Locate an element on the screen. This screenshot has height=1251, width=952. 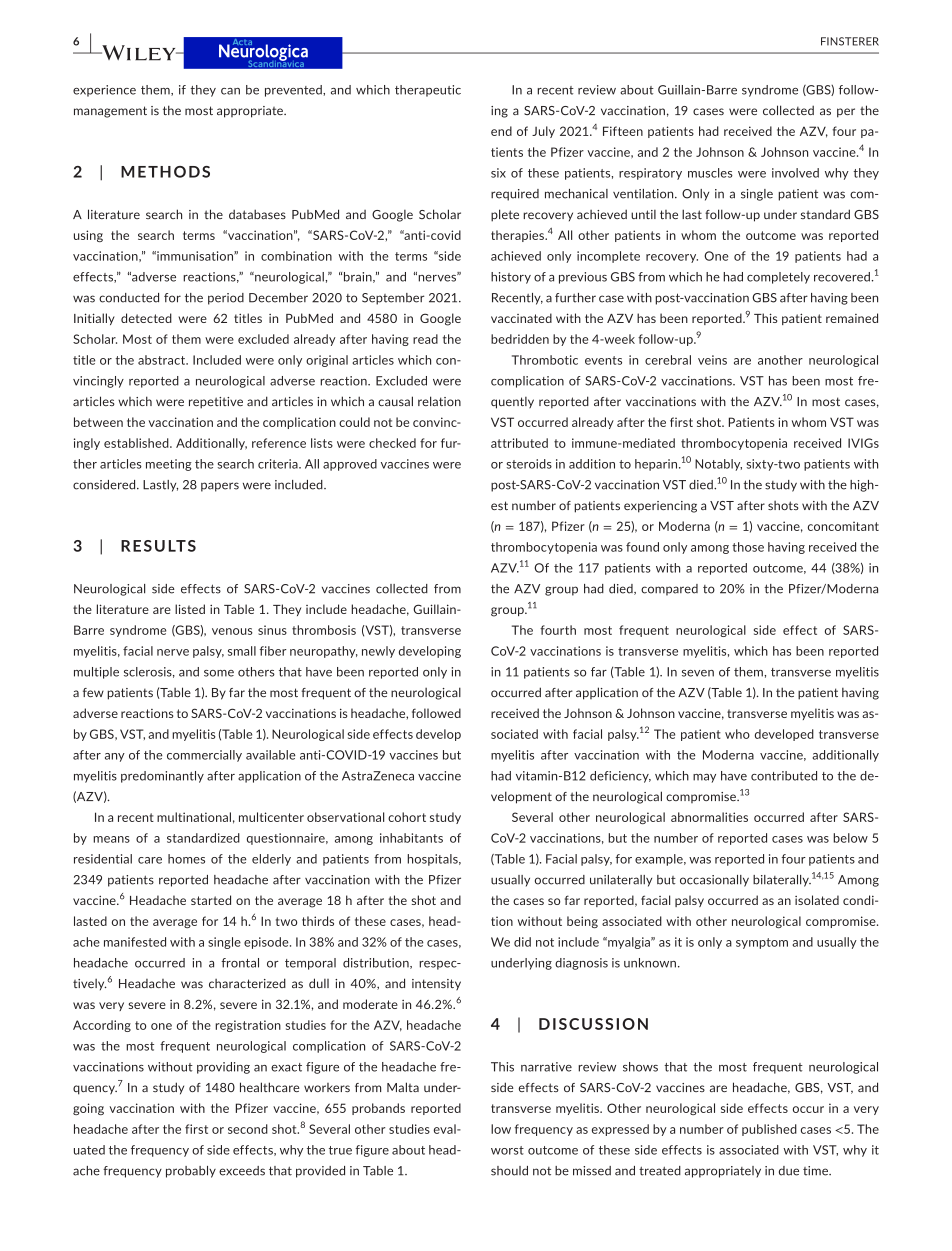
cohort is located at coordinates (407, 817).
